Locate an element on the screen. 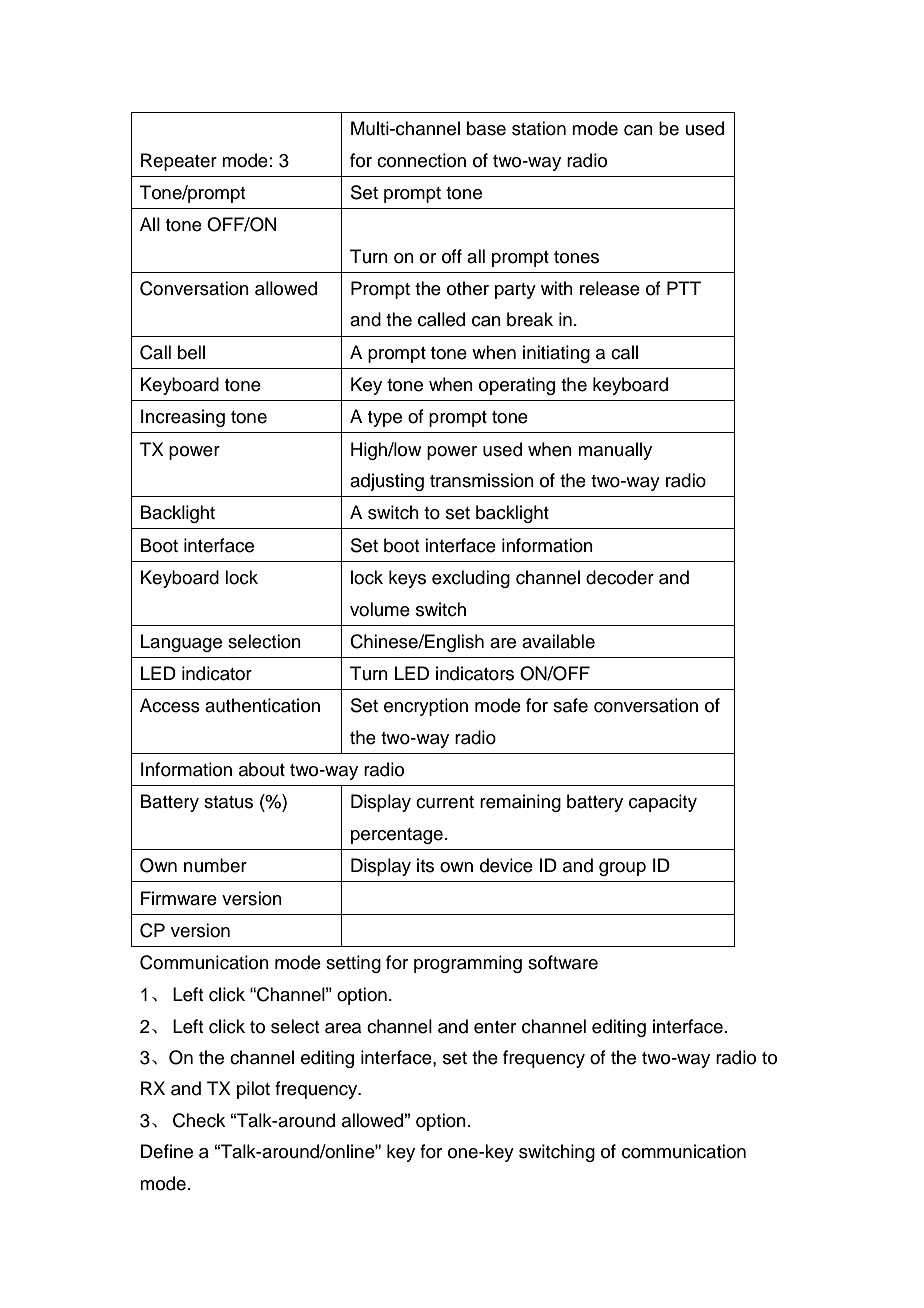 The image size is (924, 1308). capacity is located at coordinates (663, 803).
